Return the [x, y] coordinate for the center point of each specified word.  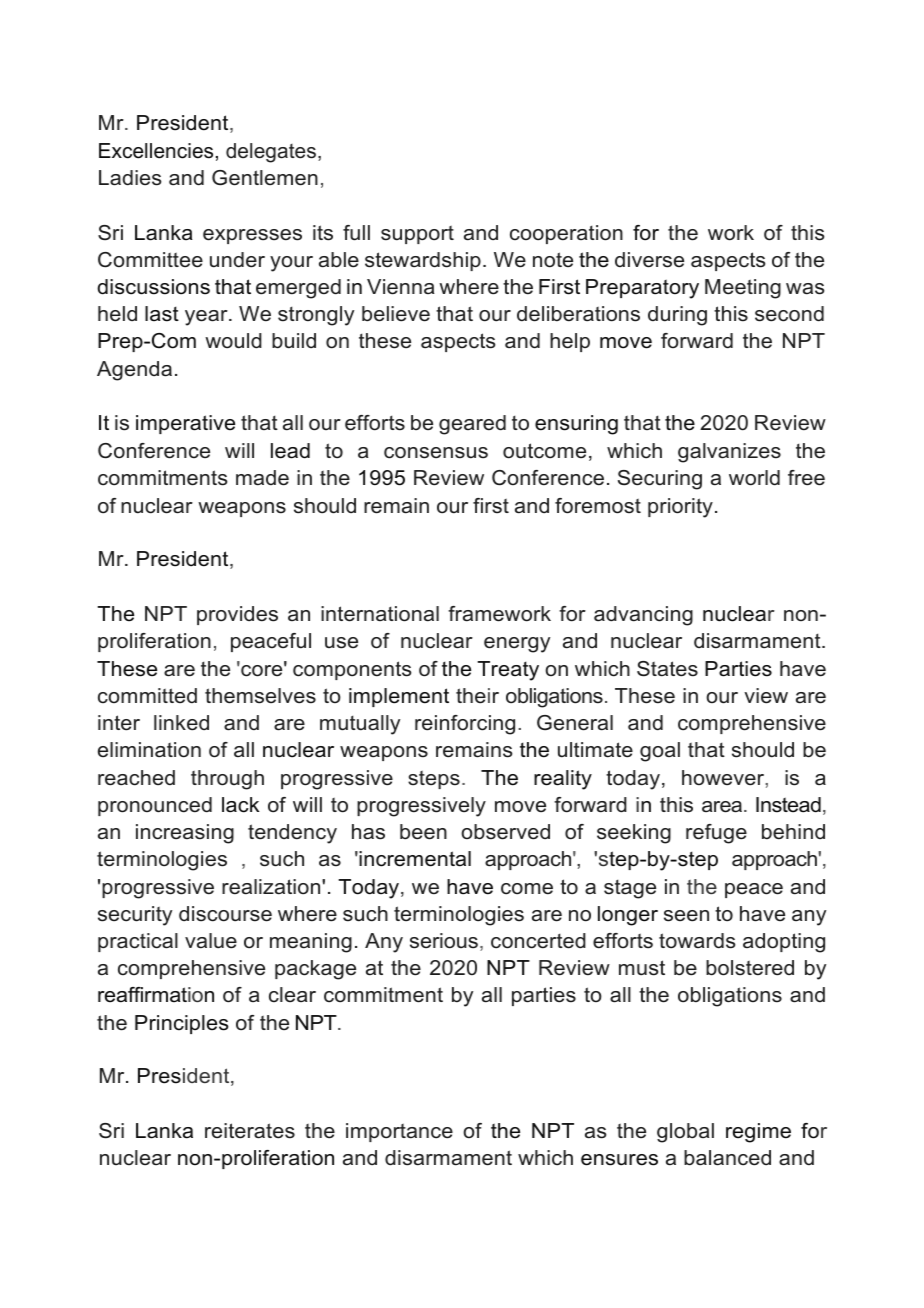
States [667, 669]
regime [758, 1133]
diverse [649, 260]
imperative [185, 424]
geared [472, 425]
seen [686, 916]
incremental [414, 859]
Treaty [508, 671]
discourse [225, 914]
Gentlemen [265, 178]
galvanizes [729, 453]
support [417, 235]
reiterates [250, 1131]
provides [237, 615]
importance [399, 1132]
